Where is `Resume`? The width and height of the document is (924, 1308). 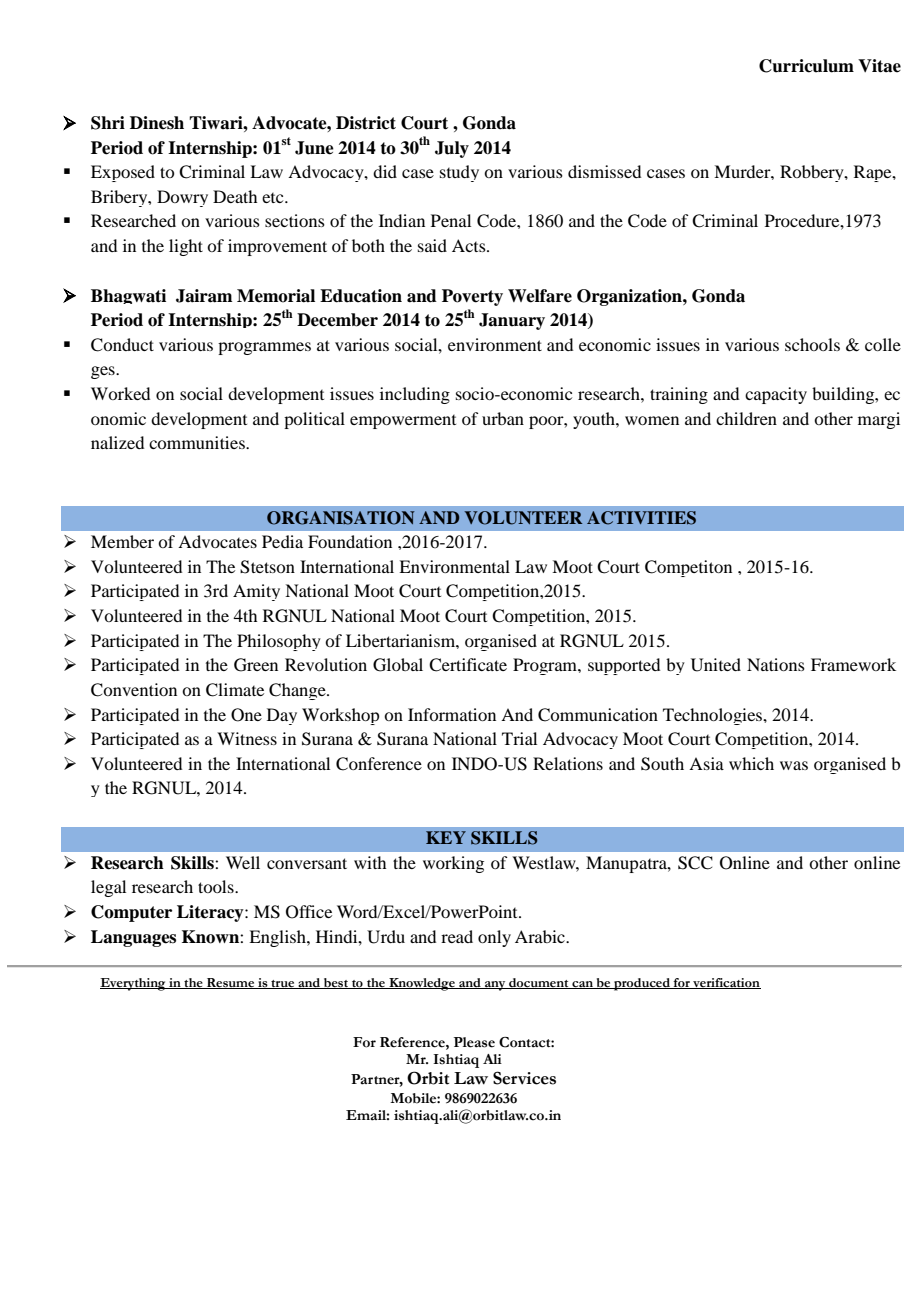
Resume is located at coordinates (231, 983).
